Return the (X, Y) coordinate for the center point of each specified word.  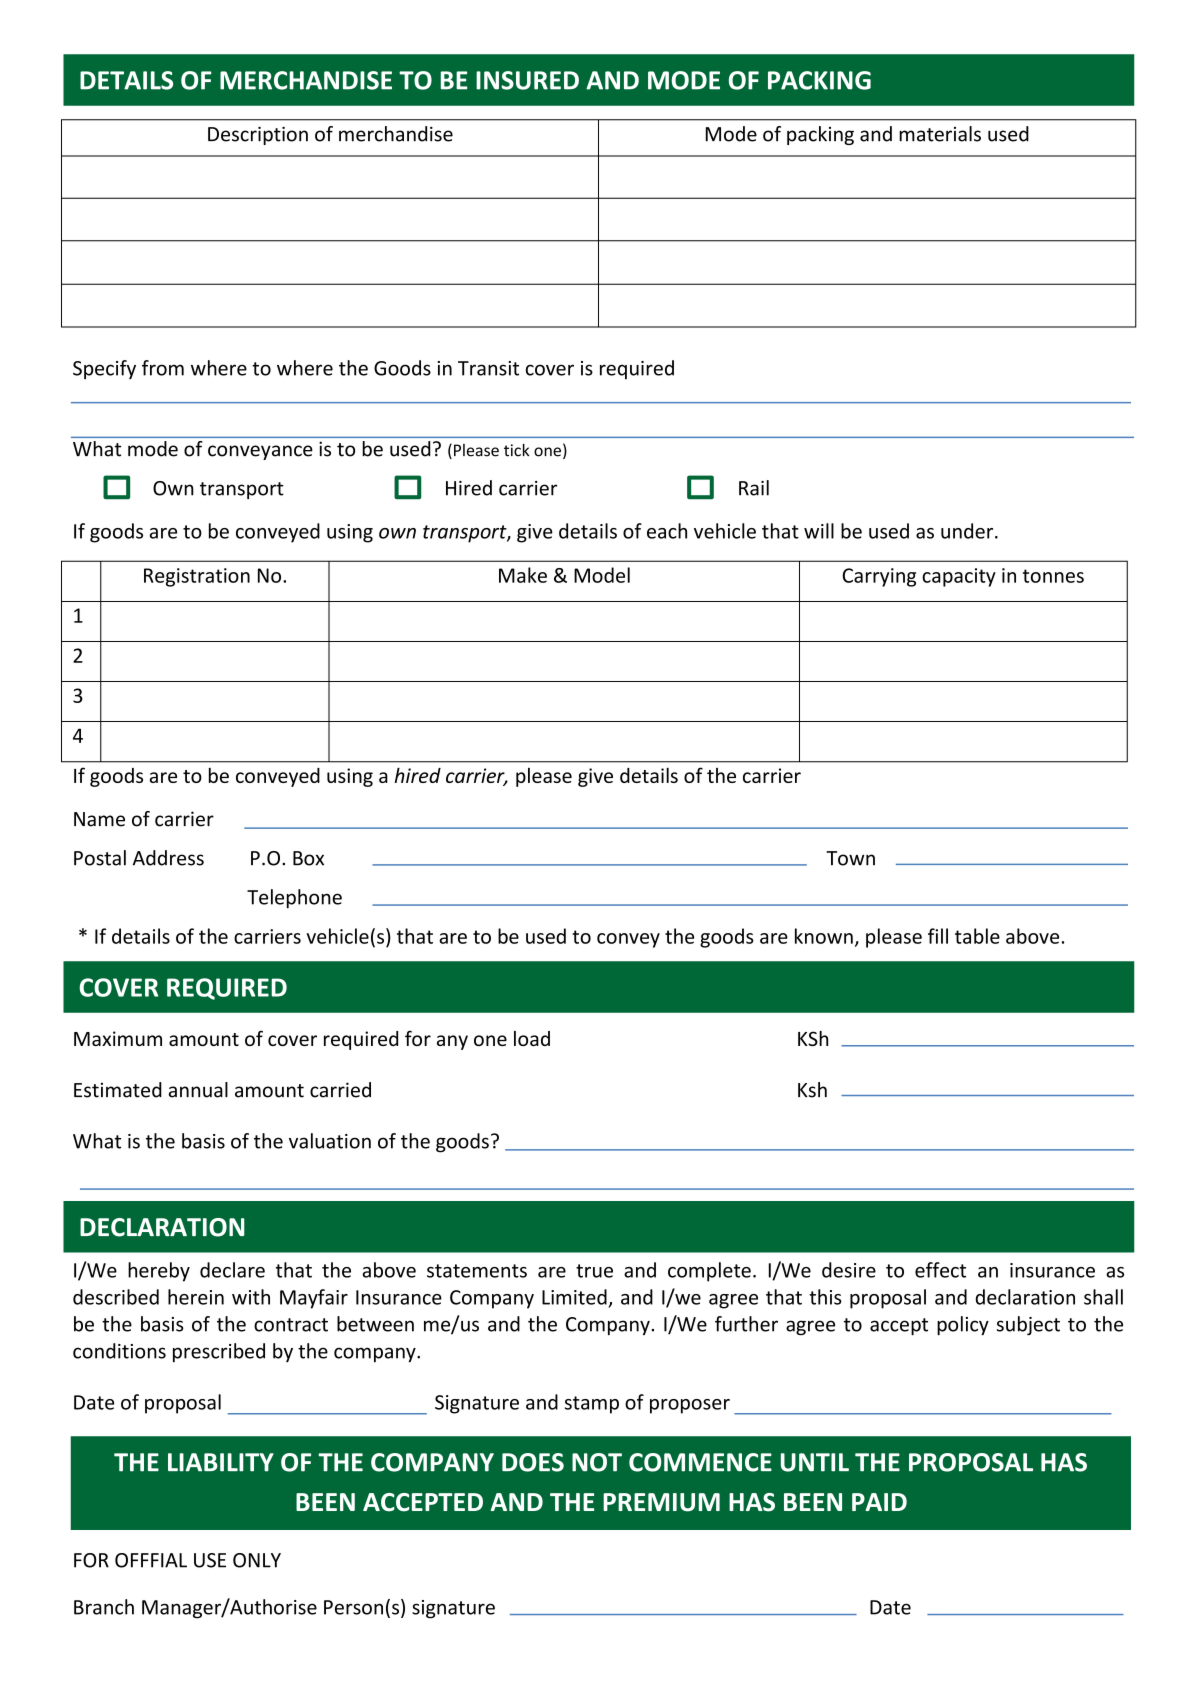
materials (940, 134)
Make (523, 575)
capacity (959, 577)
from (163, 368)
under (968, 531)
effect (940, 1270)
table (977, 936)
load (532, 1038)
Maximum (118, 1038)
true (594, 1271)
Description (258, 135)
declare (232, 1270)
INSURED (527, 80)
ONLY (257, 1560)
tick (516, 450)
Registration (197, 577)
